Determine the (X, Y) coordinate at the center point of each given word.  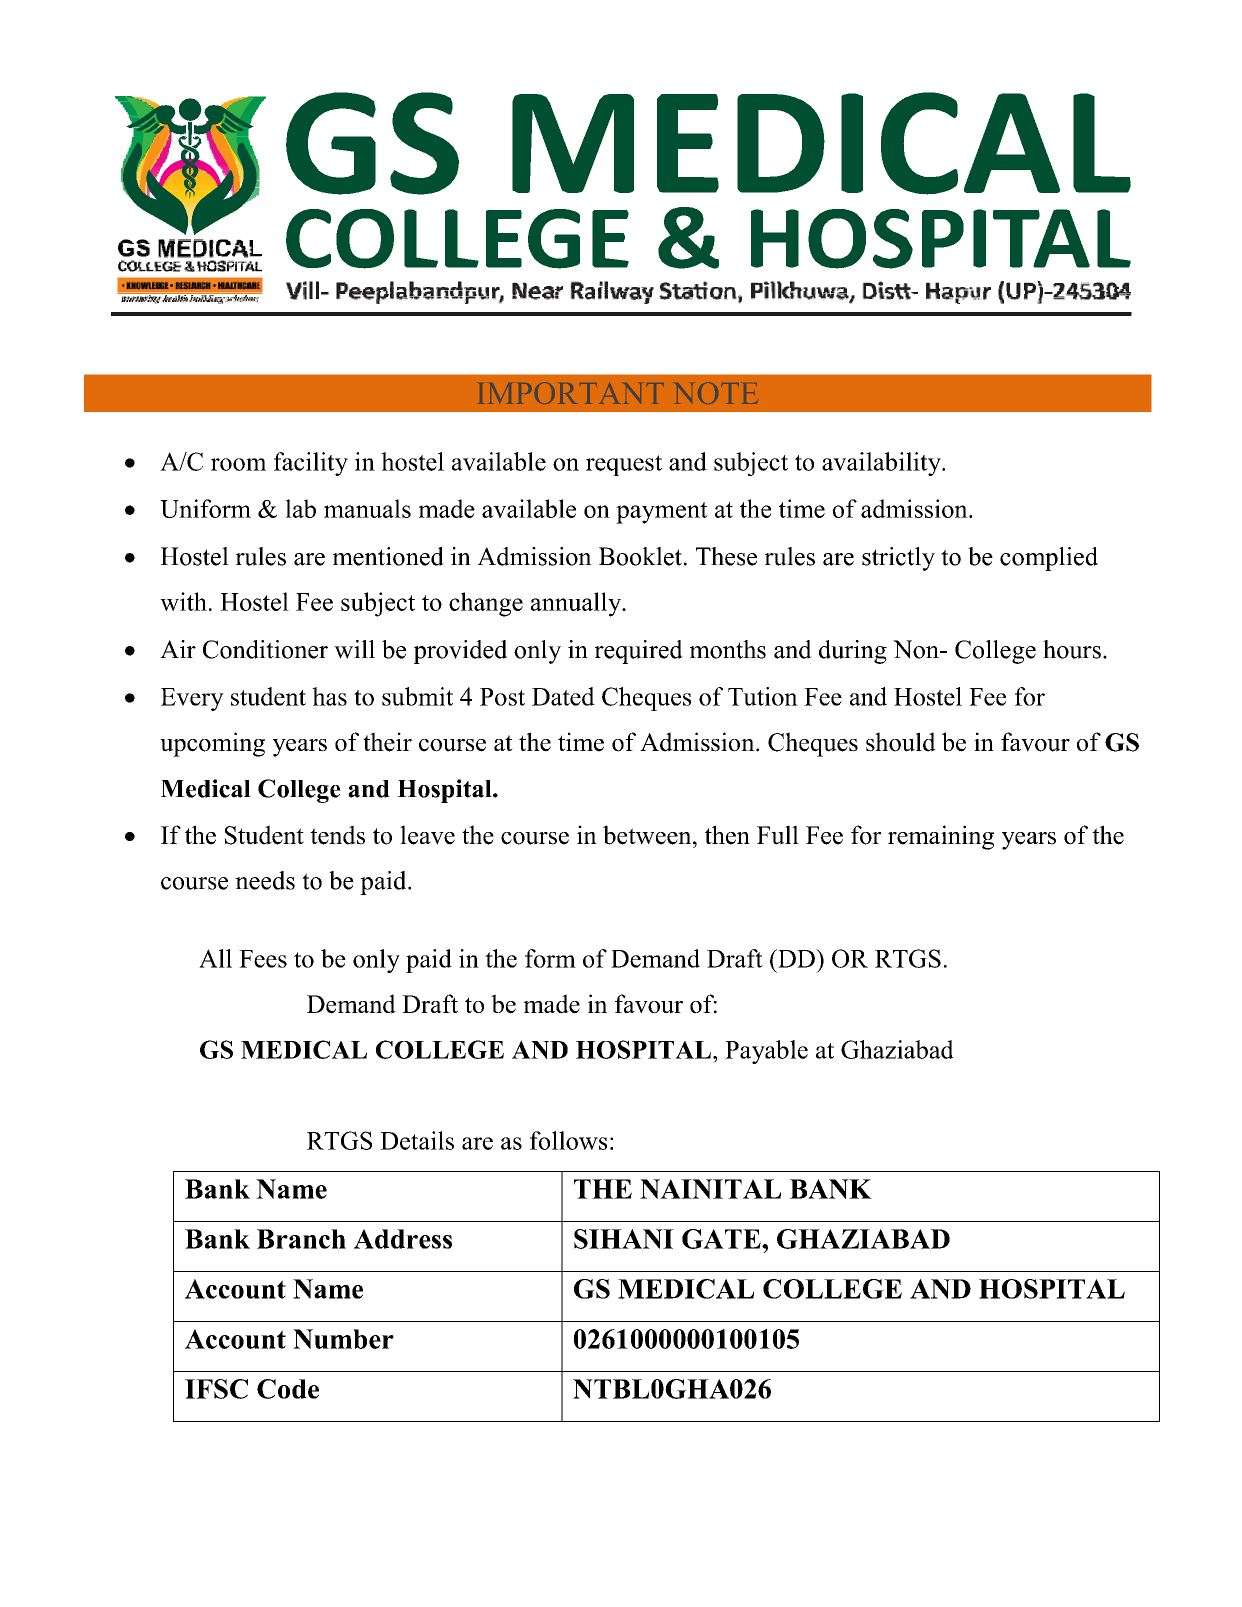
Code (288, 1389)
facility (311, 464)
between (648, 835)
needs (265, 880)
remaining (941, 837)
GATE (722, 1239)
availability (882, 464)
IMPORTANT (571, 393)
